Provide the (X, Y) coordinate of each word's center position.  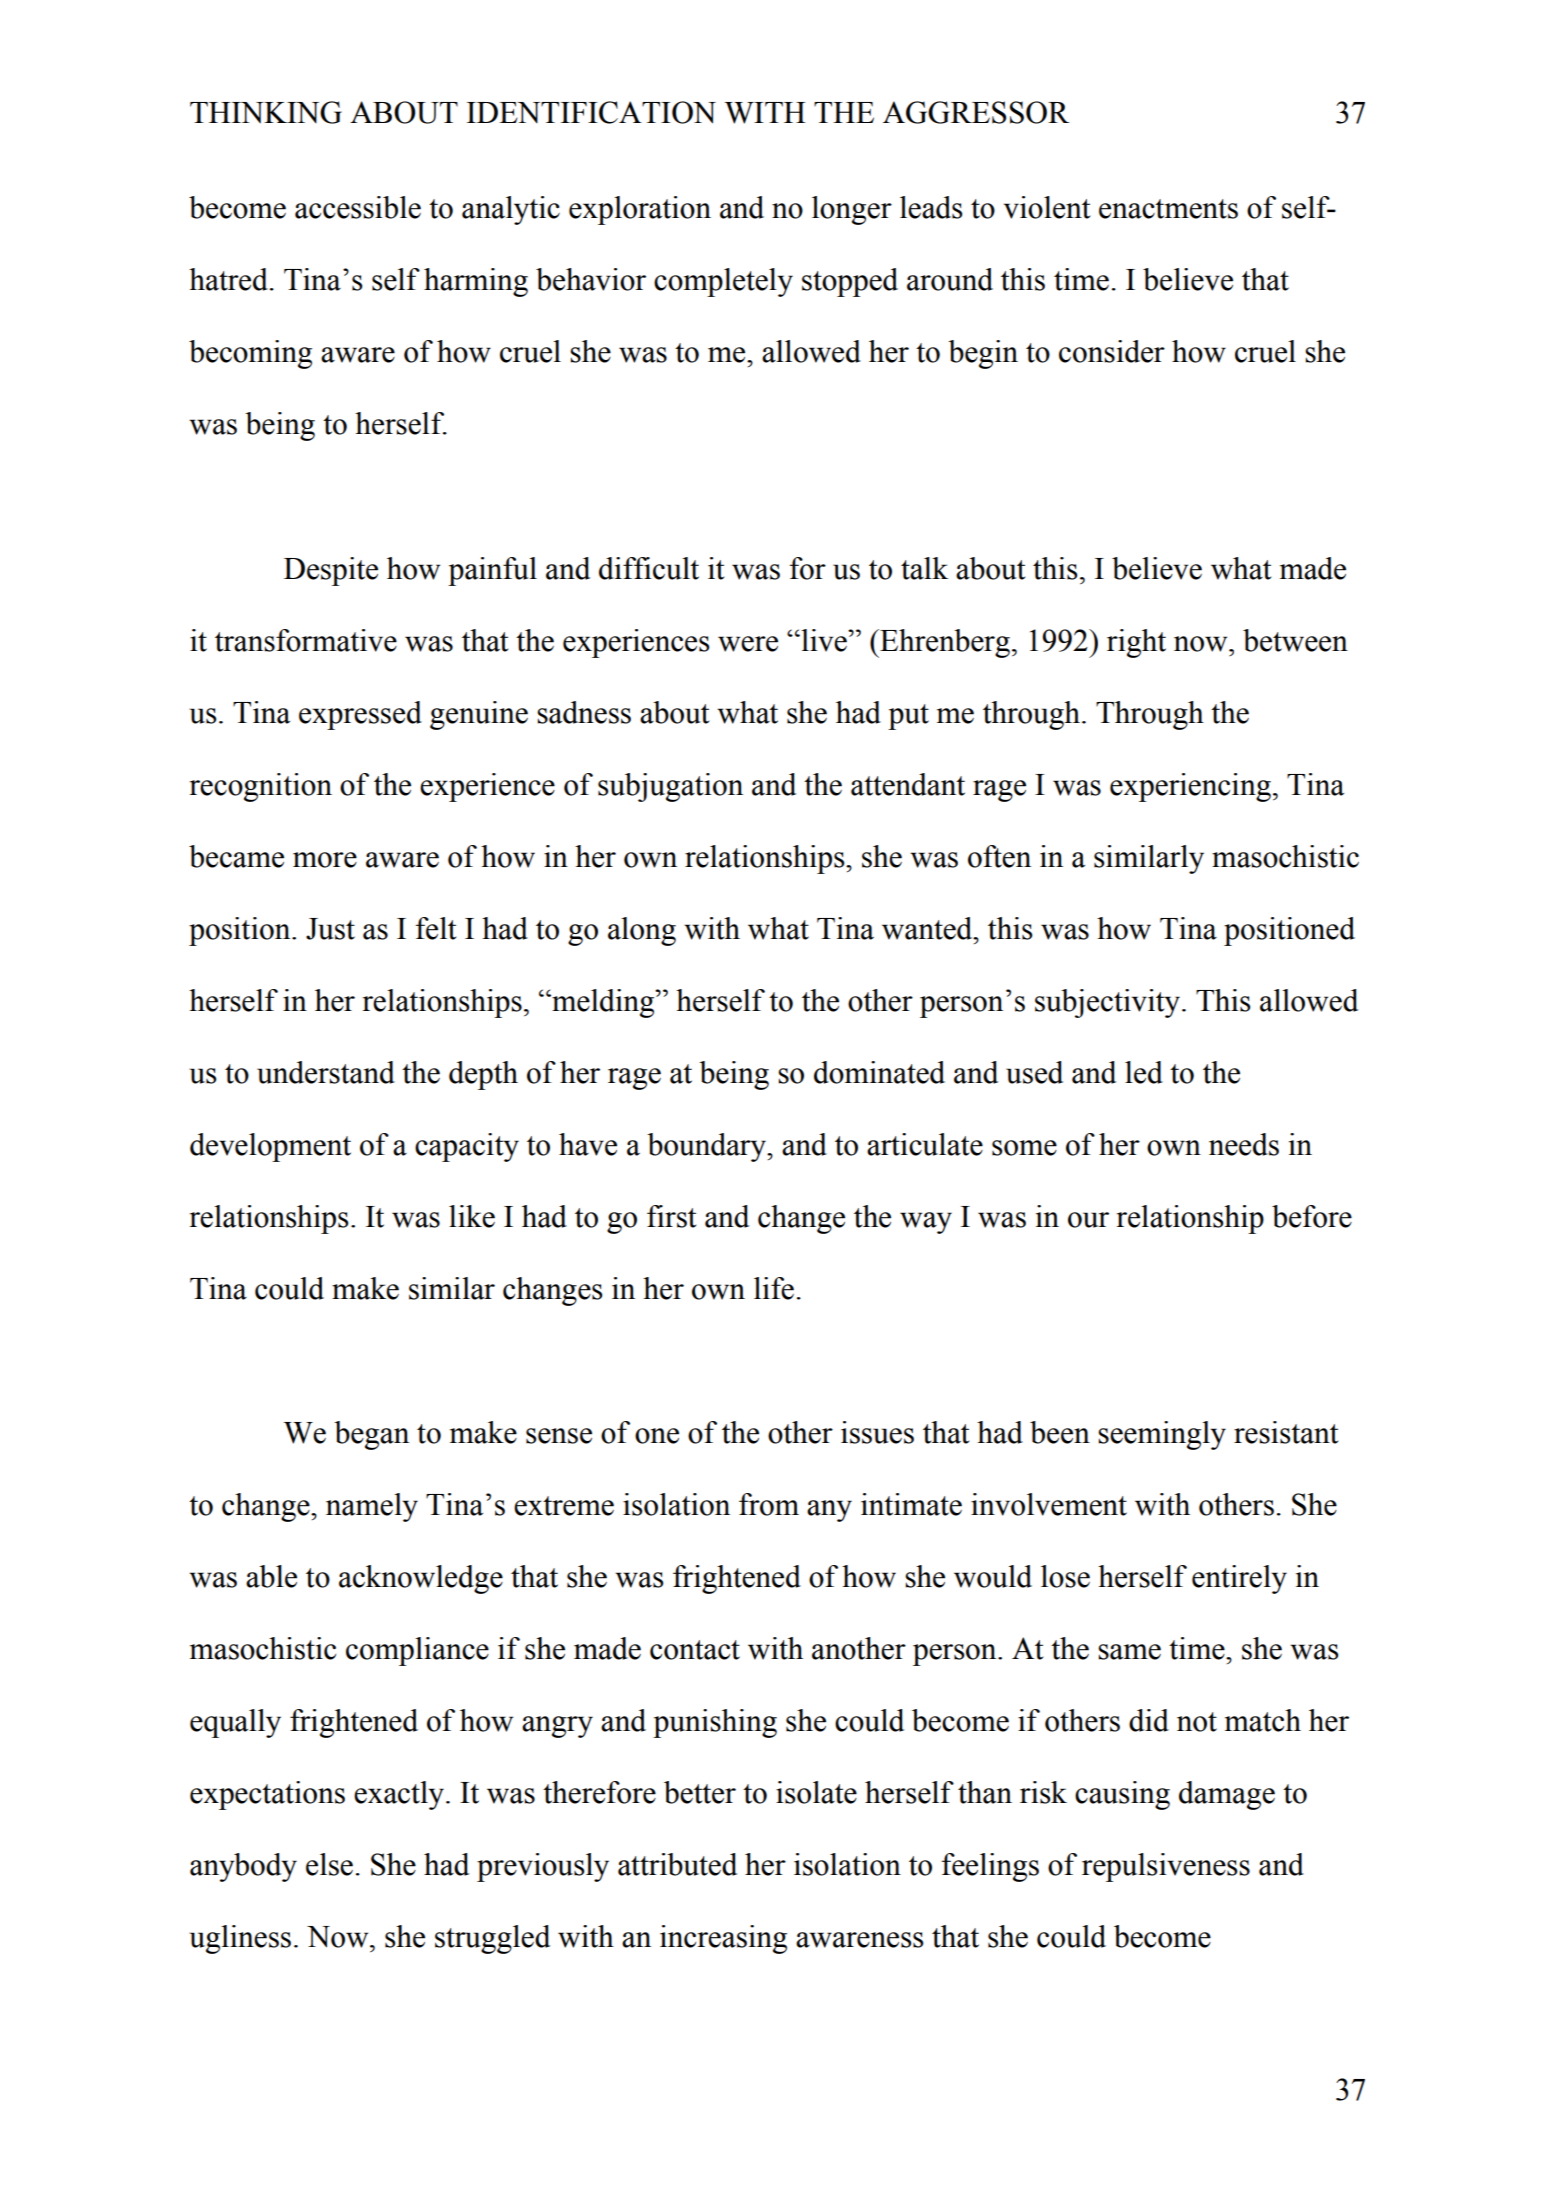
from (769, 1504)
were (748, 644)
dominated (879, 1072)
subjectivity (1107, 1003)
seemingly (1162, 1435)
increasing (723, 1939)
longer (852, 210)
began (371, 1435)
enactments (1168, 209)
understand (326, 1072)
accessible (358, 207)
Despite (331, 571)
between (1295, 640)
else (329, 1864)
